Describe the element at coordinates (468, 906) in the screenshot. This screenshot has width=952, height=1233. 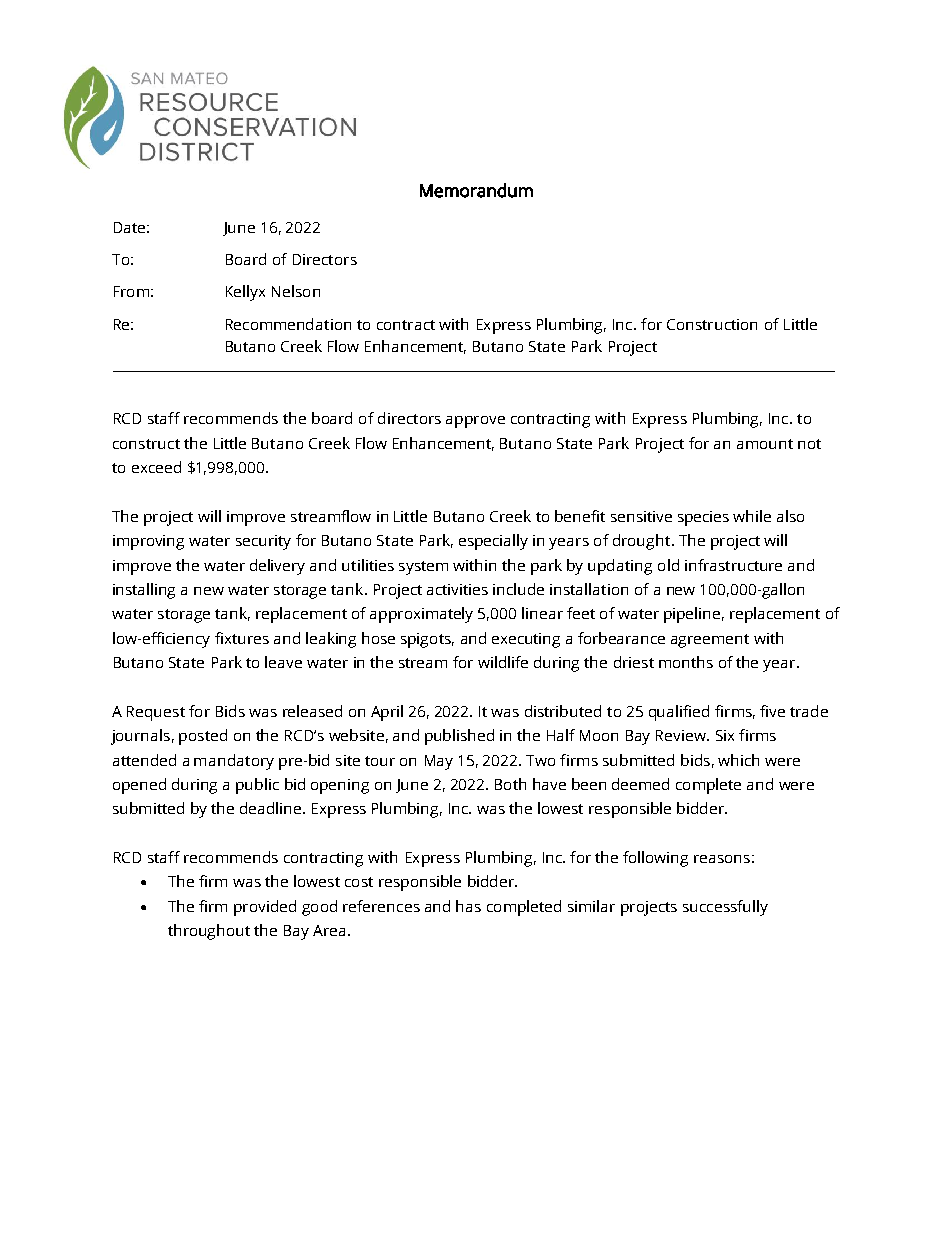
I see `has` at that location.
